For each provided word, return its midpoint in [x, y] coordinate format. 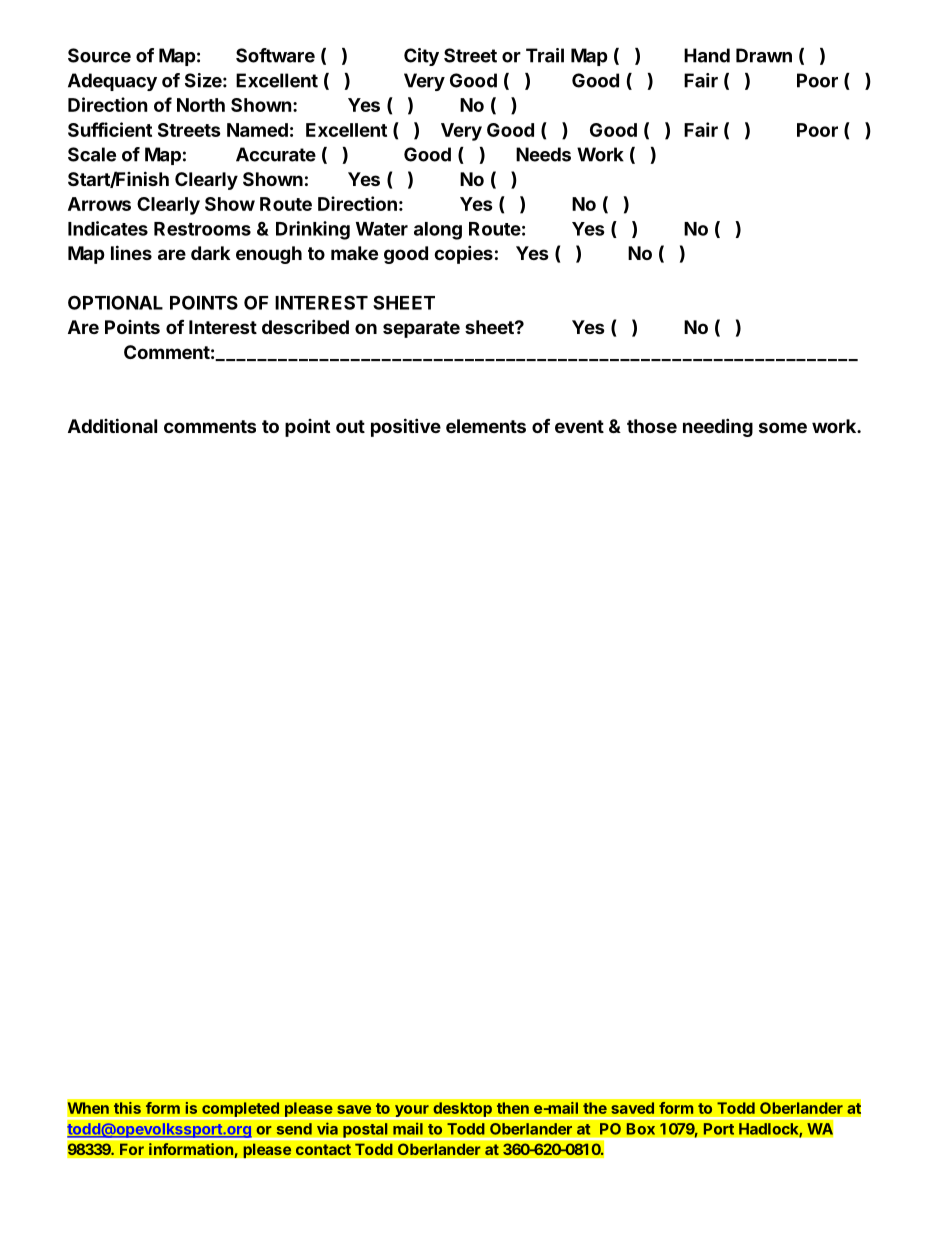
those [652, 426]
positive [406, 427]
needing [718, 427]
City [421, 57]
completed [240, 1111]
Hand [707, 55]
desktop [462, 1111]
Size [203, 80]
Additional [112, 425]
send [294, 1129]
